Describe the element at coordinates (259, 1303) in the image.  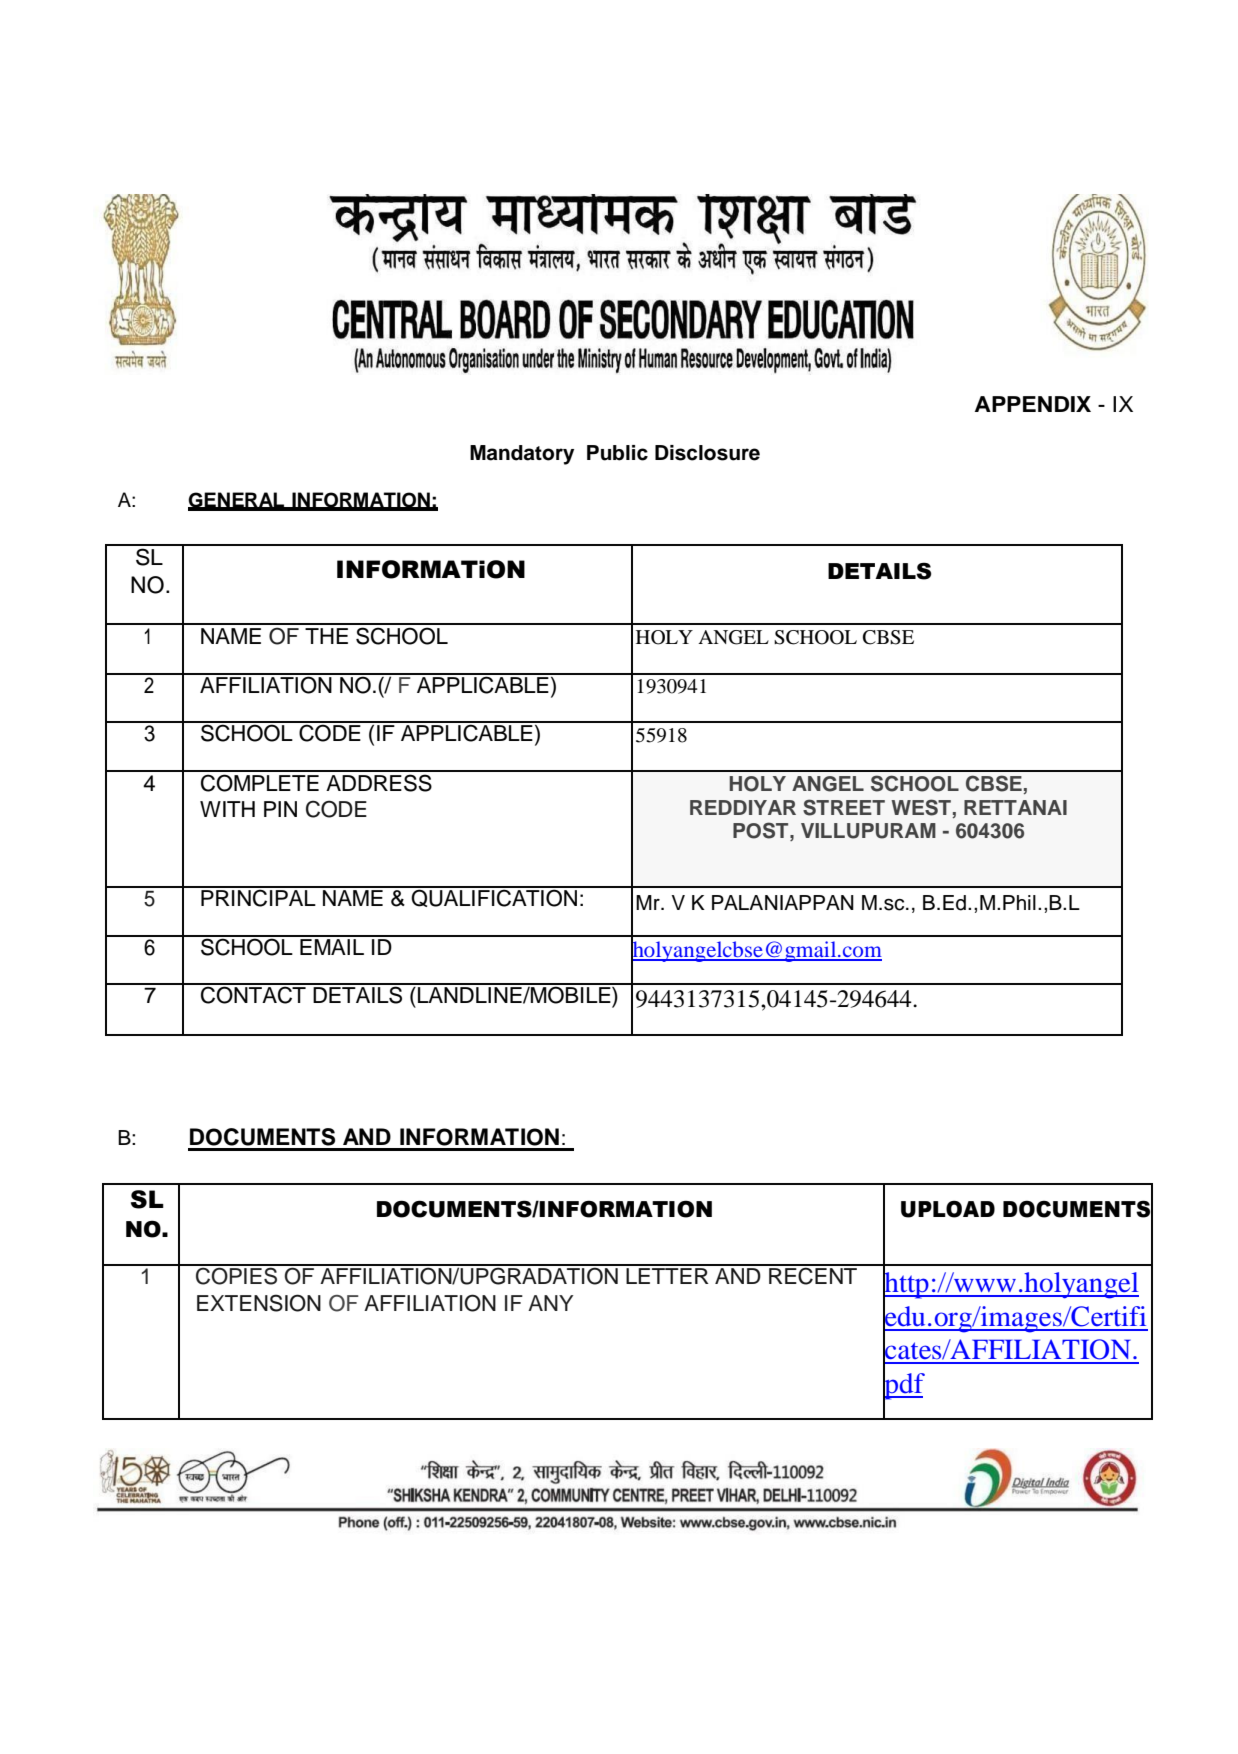
I see `EXTENSION` at that location.
